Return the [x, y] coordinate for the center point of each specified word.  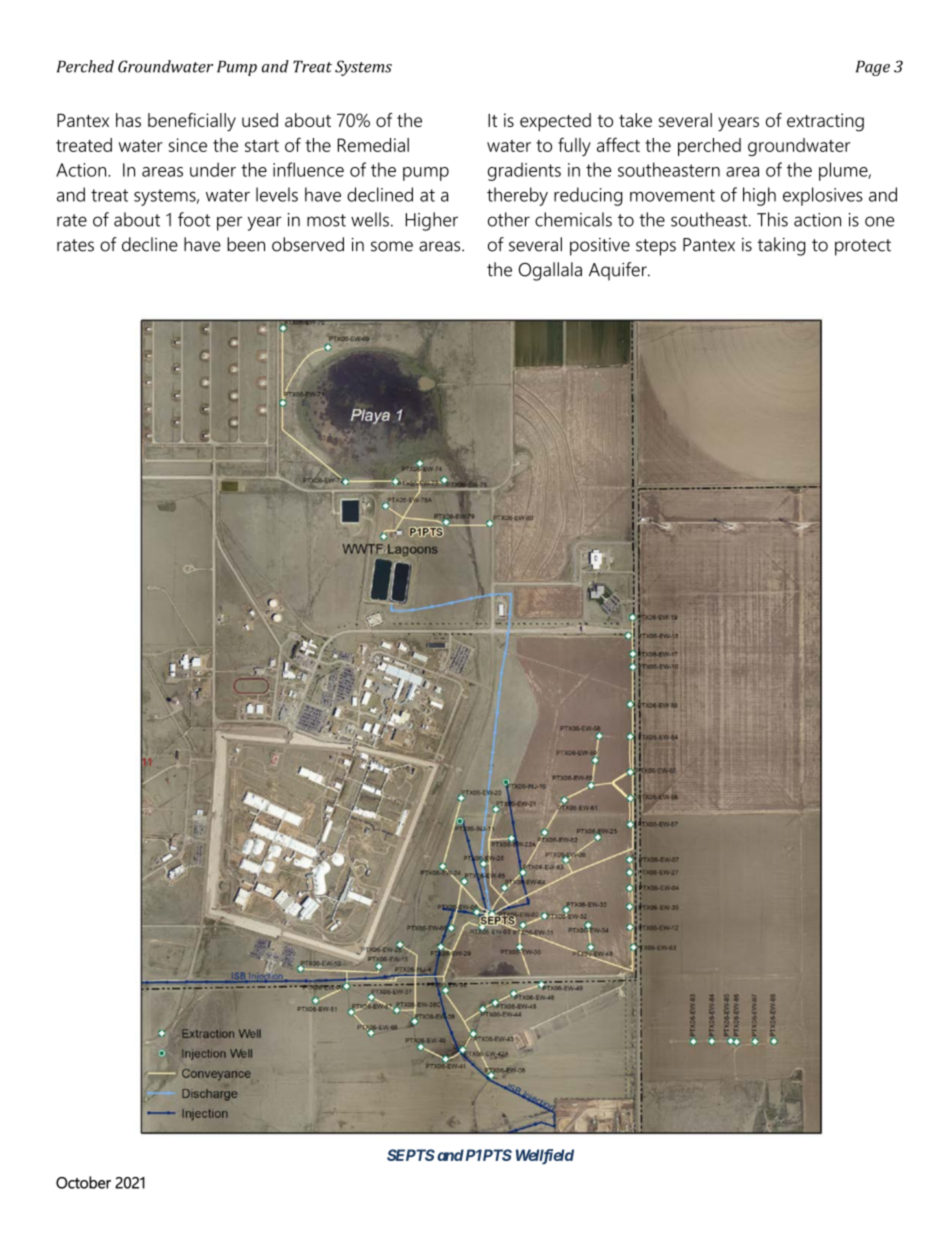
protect [863, 247]
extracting [825, 122]
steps [656, 247]
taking [782, 246]
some [392, 246]
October [83, 1182]
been [246, 244]
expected [555, 122]
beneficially [192, 122]
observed [308, 244]
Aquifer [619, 271]
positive [600, 247]
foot [194, 219]
